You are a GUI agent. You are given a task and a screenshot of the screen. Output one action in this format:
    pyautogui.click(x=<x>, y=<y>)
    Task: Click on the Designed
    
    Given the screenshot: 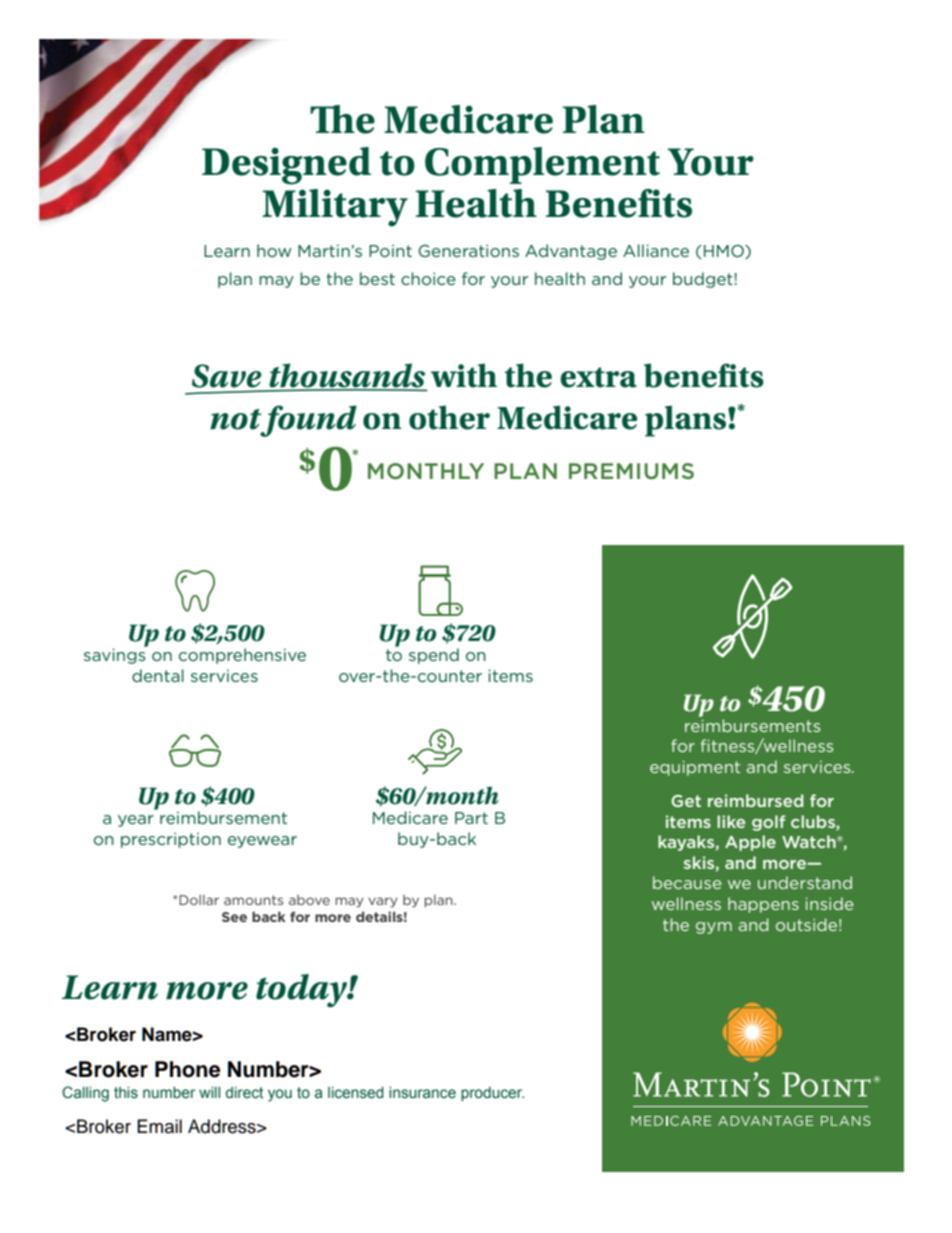 What is the action you would take?
    pyautogui.click(x=286, y=166)
